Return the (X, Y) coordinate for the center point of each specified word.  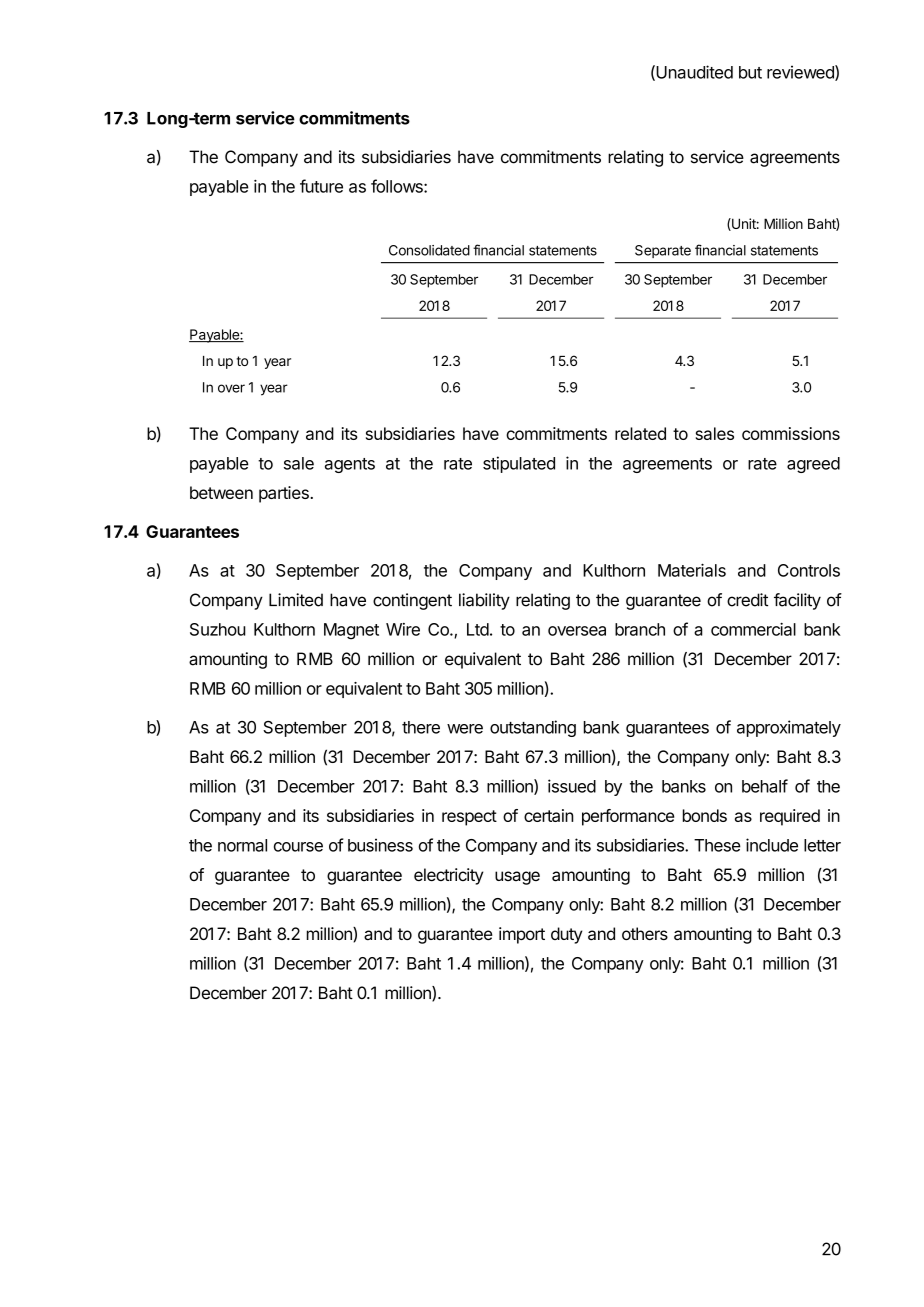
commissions (791, 433)
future (321, 186)
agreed (813, 465)
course (298, 847)
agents (350, 465)
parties (285, 494)
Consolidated (429, 250)
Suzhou (218, 629)
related (640, 433)
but (750, 72)
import (522, 935)
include (772, 845)
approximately (789, 728)
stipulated (519, 464)
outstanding (533, 728)
